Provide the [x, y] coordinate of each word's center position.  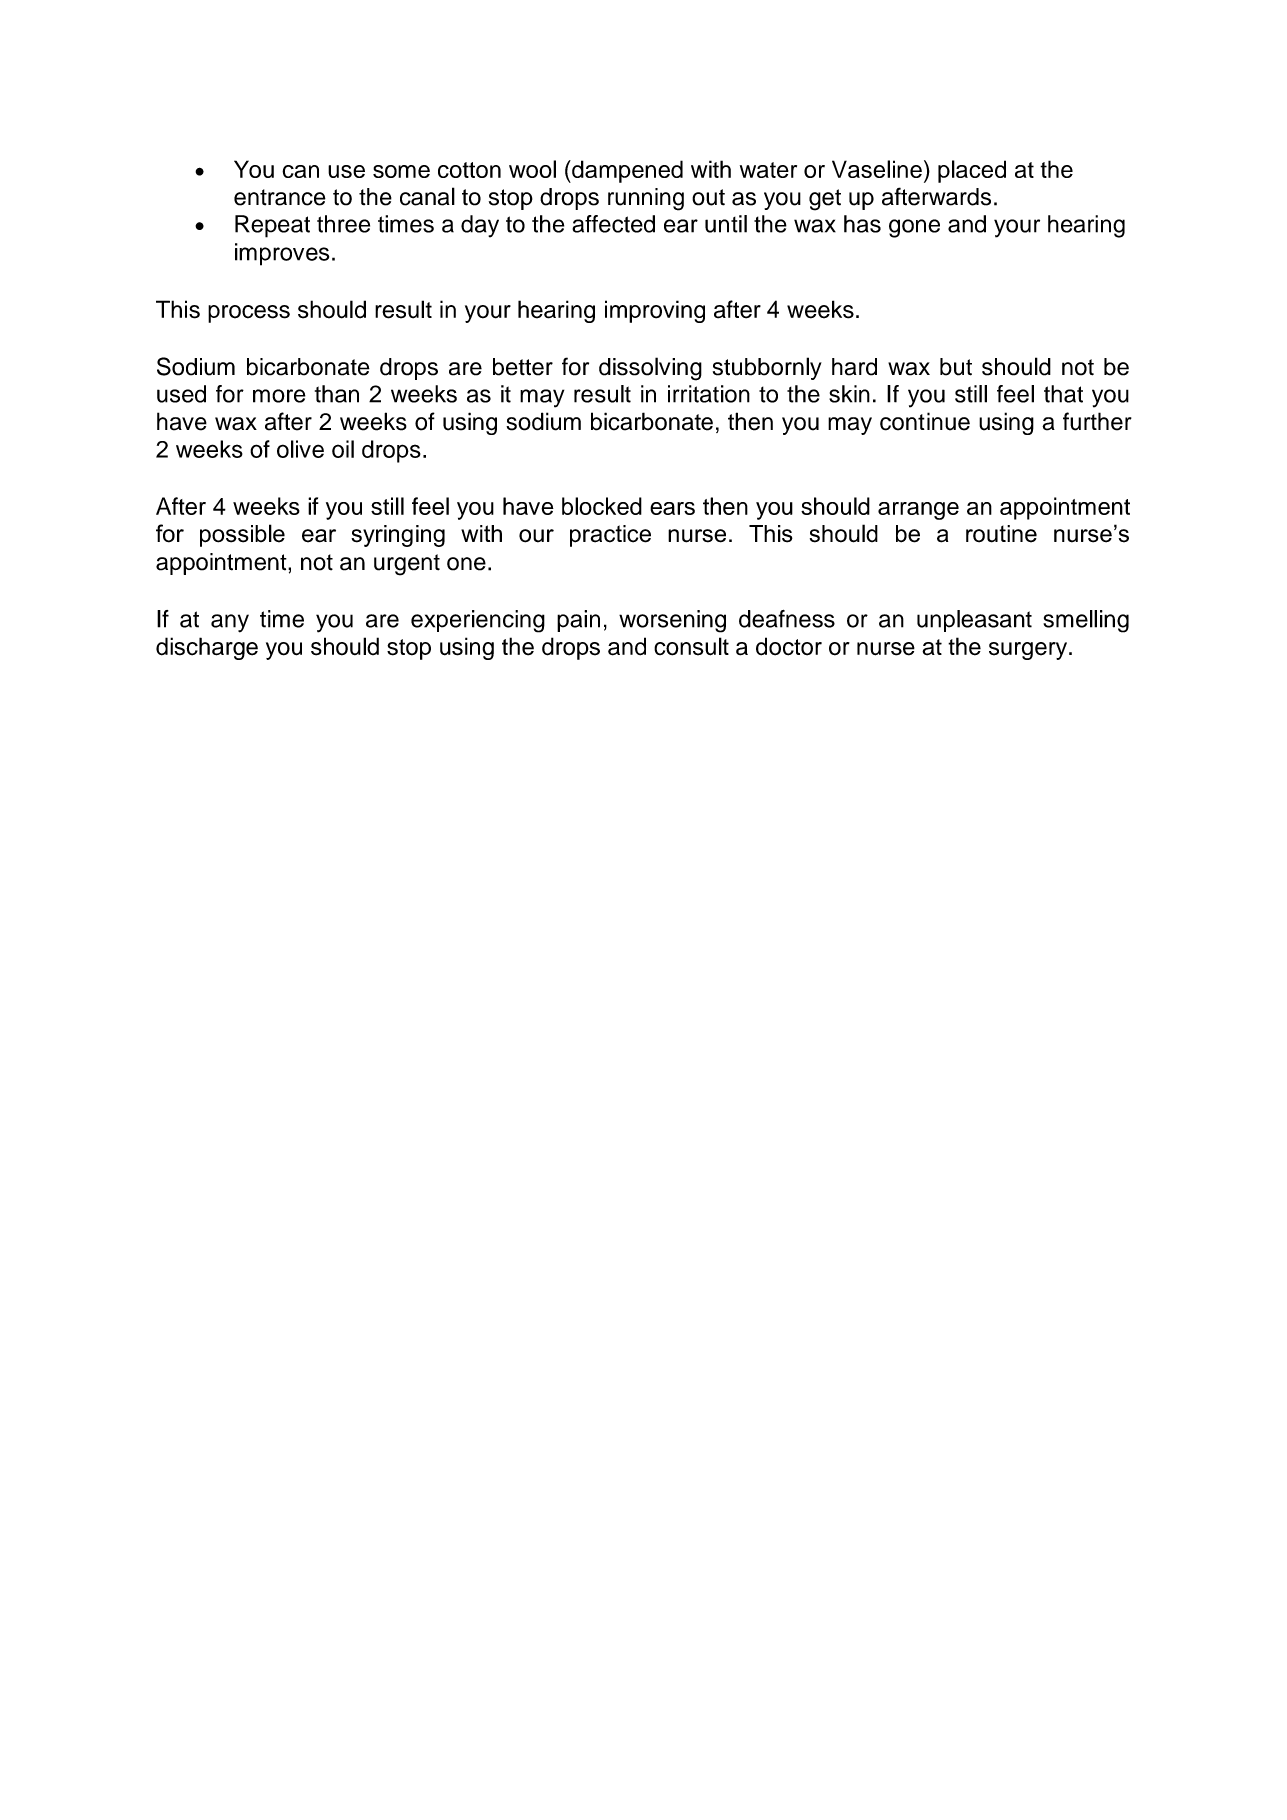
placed [972, 171]
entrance [280, 197]
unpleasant [974, 621]
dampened [626, 171]
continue [925, 421]
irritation [709, 394]
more [279, 396]
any [230, 623]
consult [691, 646]
